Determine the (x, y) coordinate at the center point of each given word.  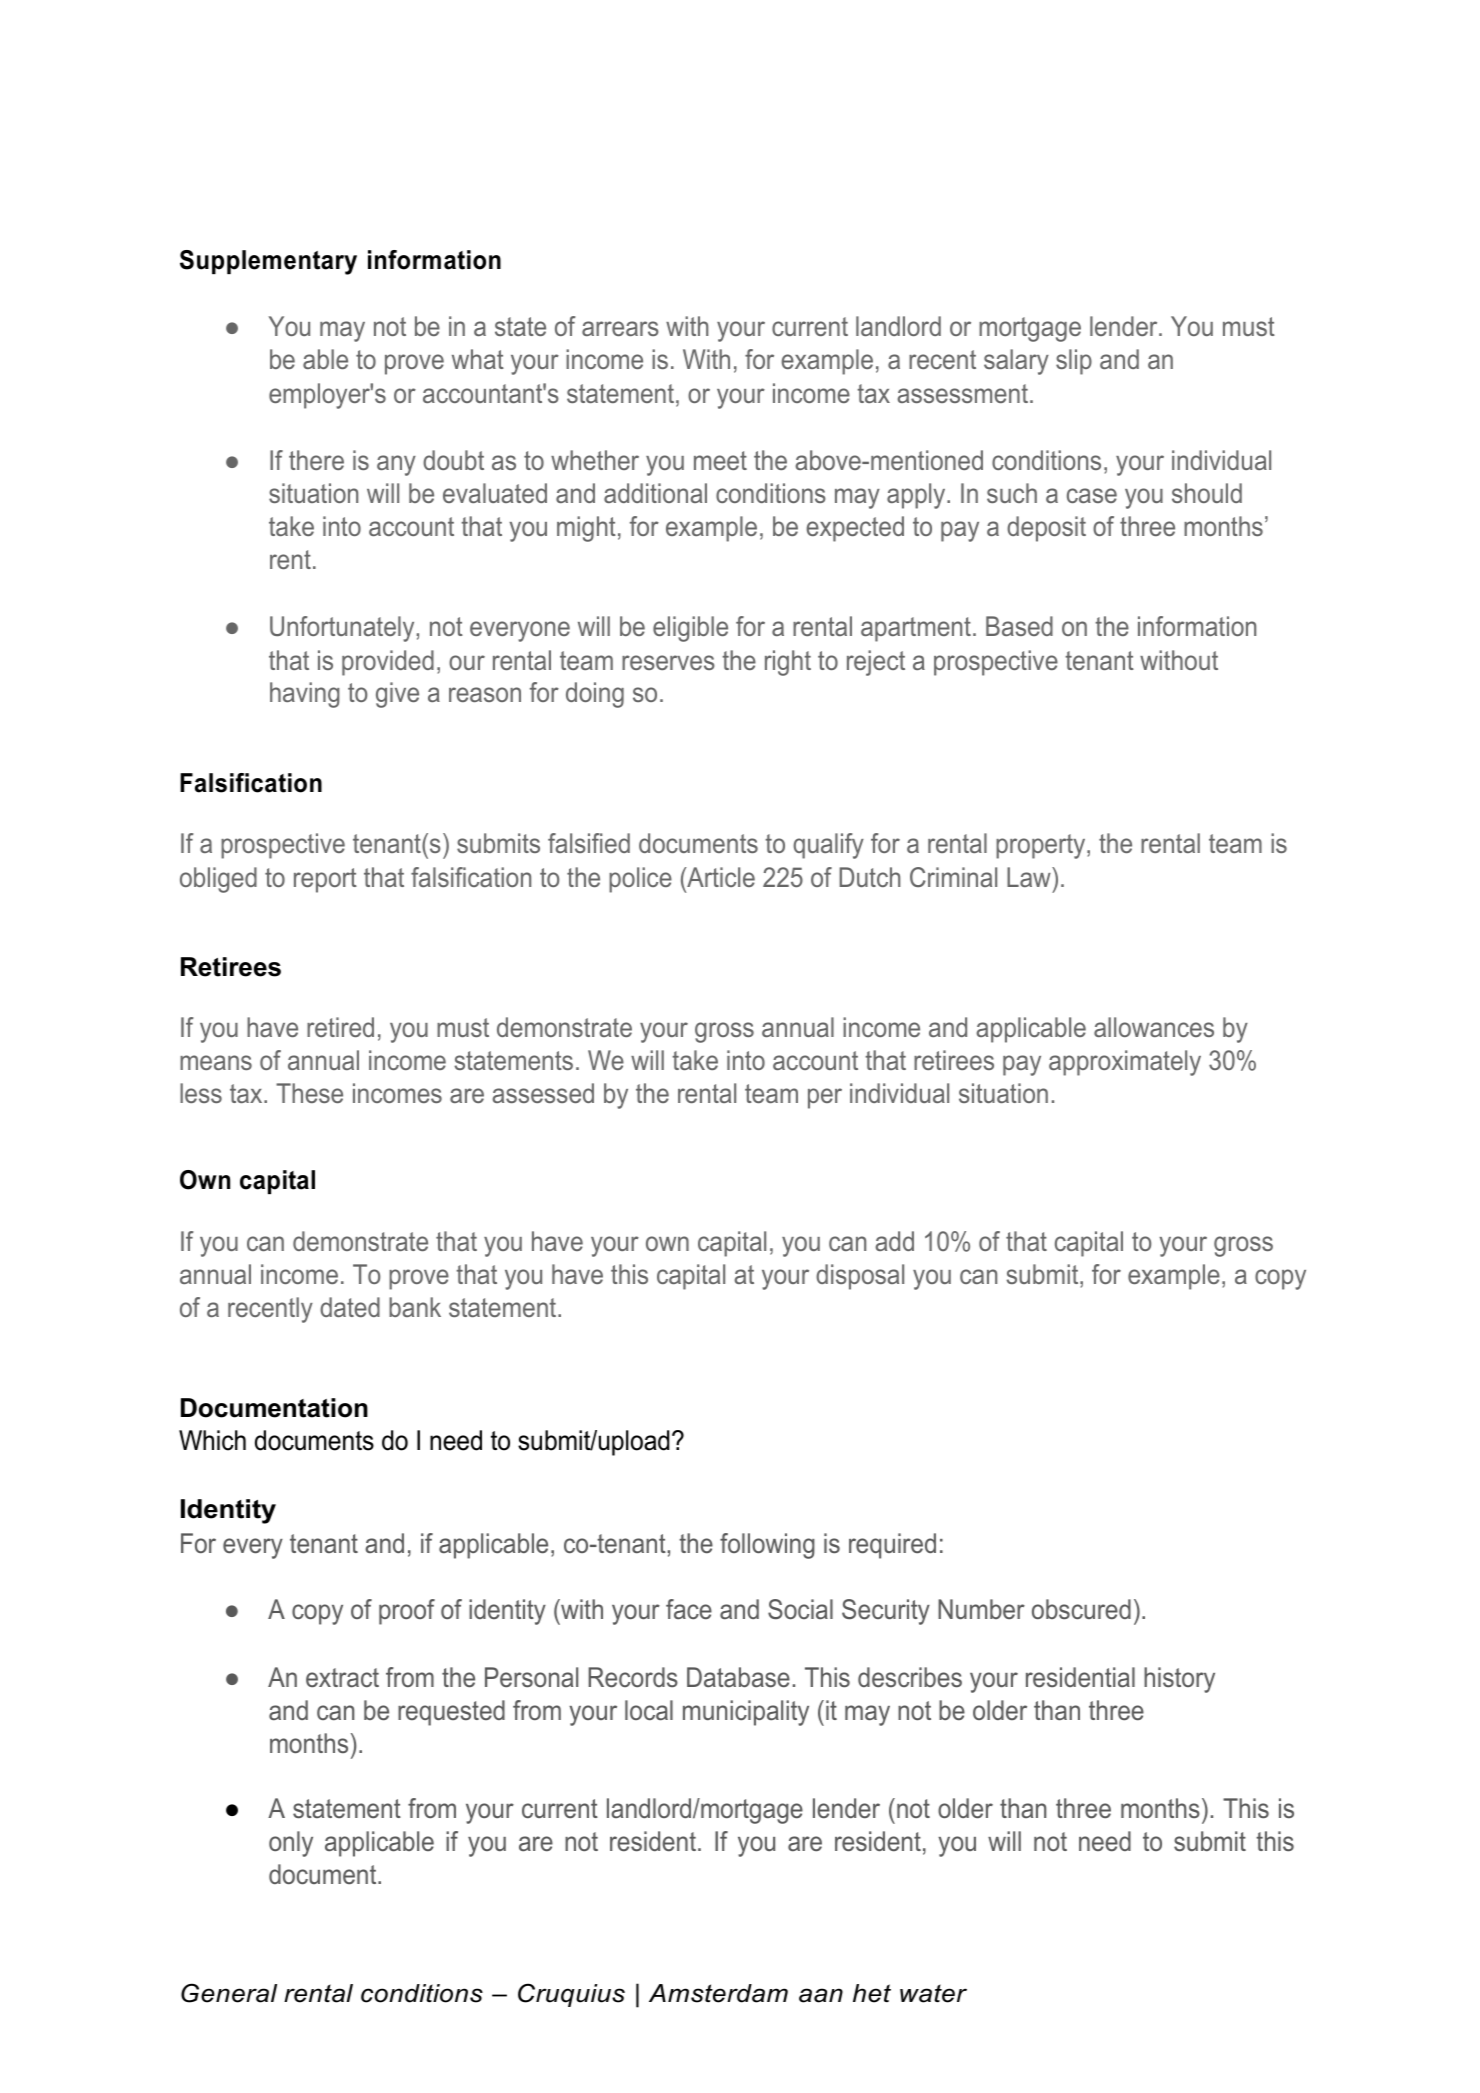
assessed (543, 1093)
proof (407, 1612)
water (933, 1993)
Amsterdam (718, 1993)
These (309, 1093)
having (305, 695)
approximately (1125, 1063)
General (229, 1993)
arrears (620, 328)
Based (1019, 626)
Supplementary (268, 262)
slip (1074, 362)
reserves (668, 662)
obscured (1081, 1609)
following (767, 1546)
